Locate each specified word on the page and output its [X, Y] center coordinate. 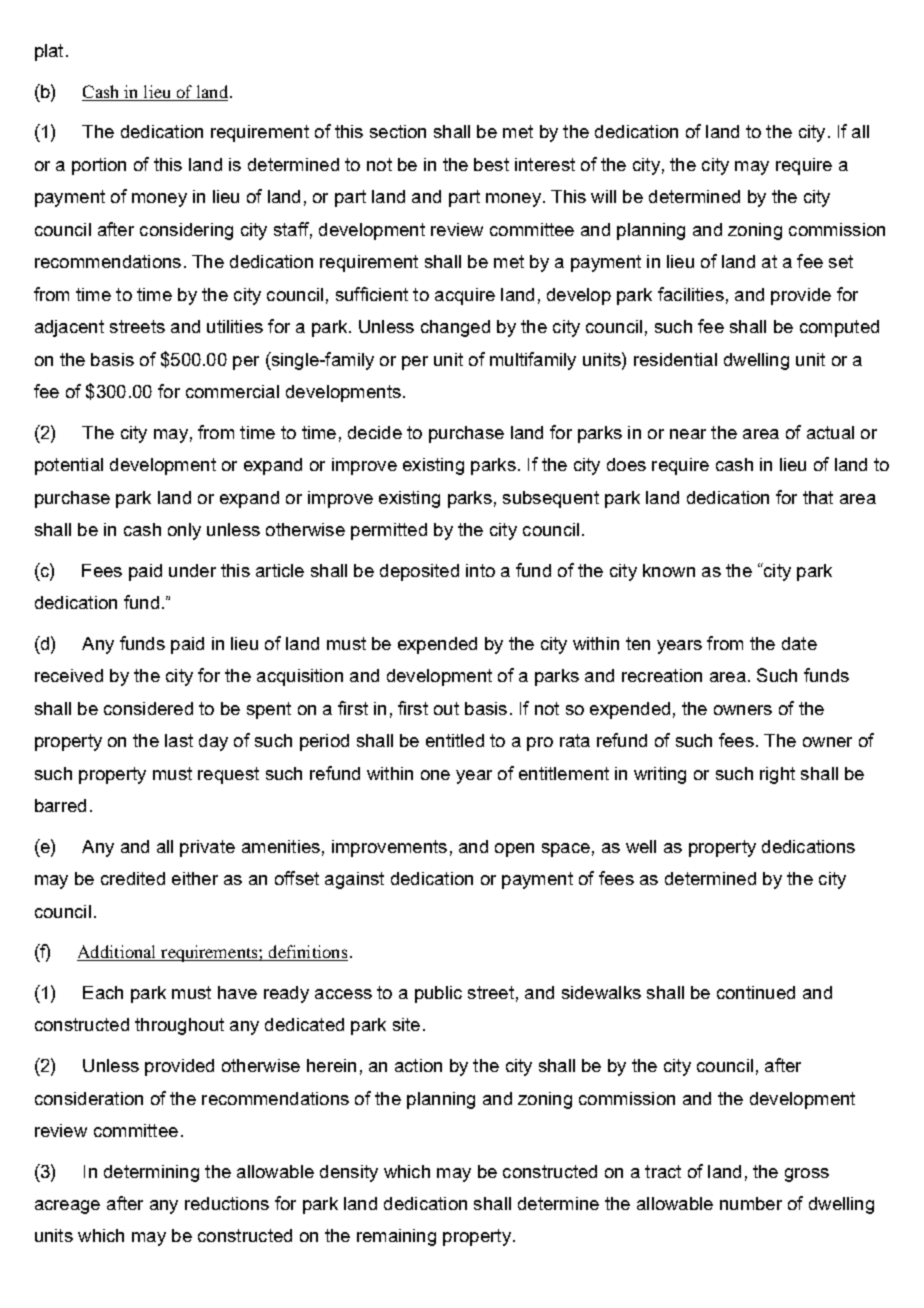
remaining [396, 1237]
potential [69, 466]
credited [133, 878]
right [777, 775]
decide [375, 432]
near [688, 434]
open [514, 850]
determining [151, 1173]
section [398, 131]
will [603, 196]
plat [49, 52]
